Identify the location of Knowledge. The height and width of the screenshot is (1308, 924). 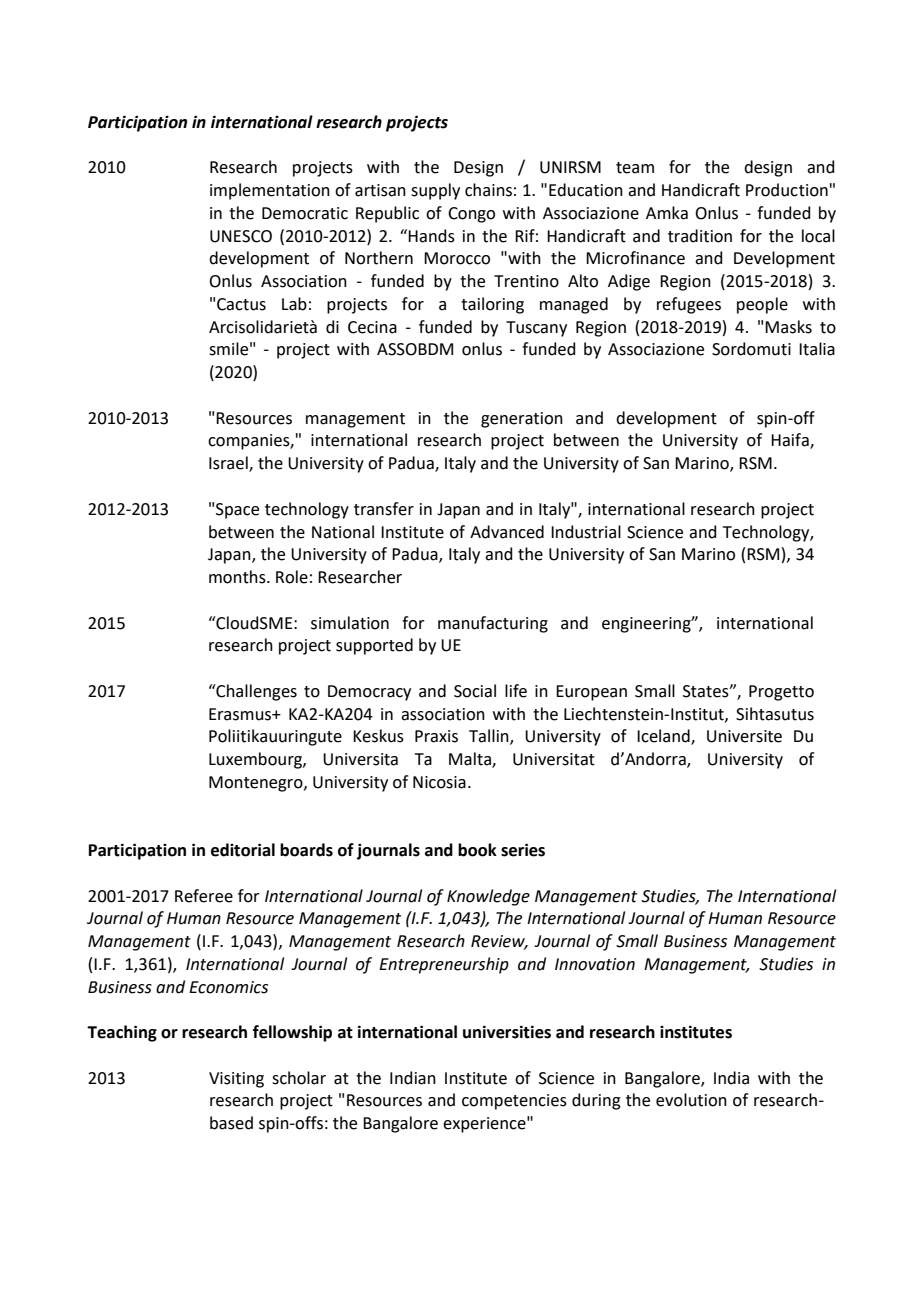
(488, 897).
